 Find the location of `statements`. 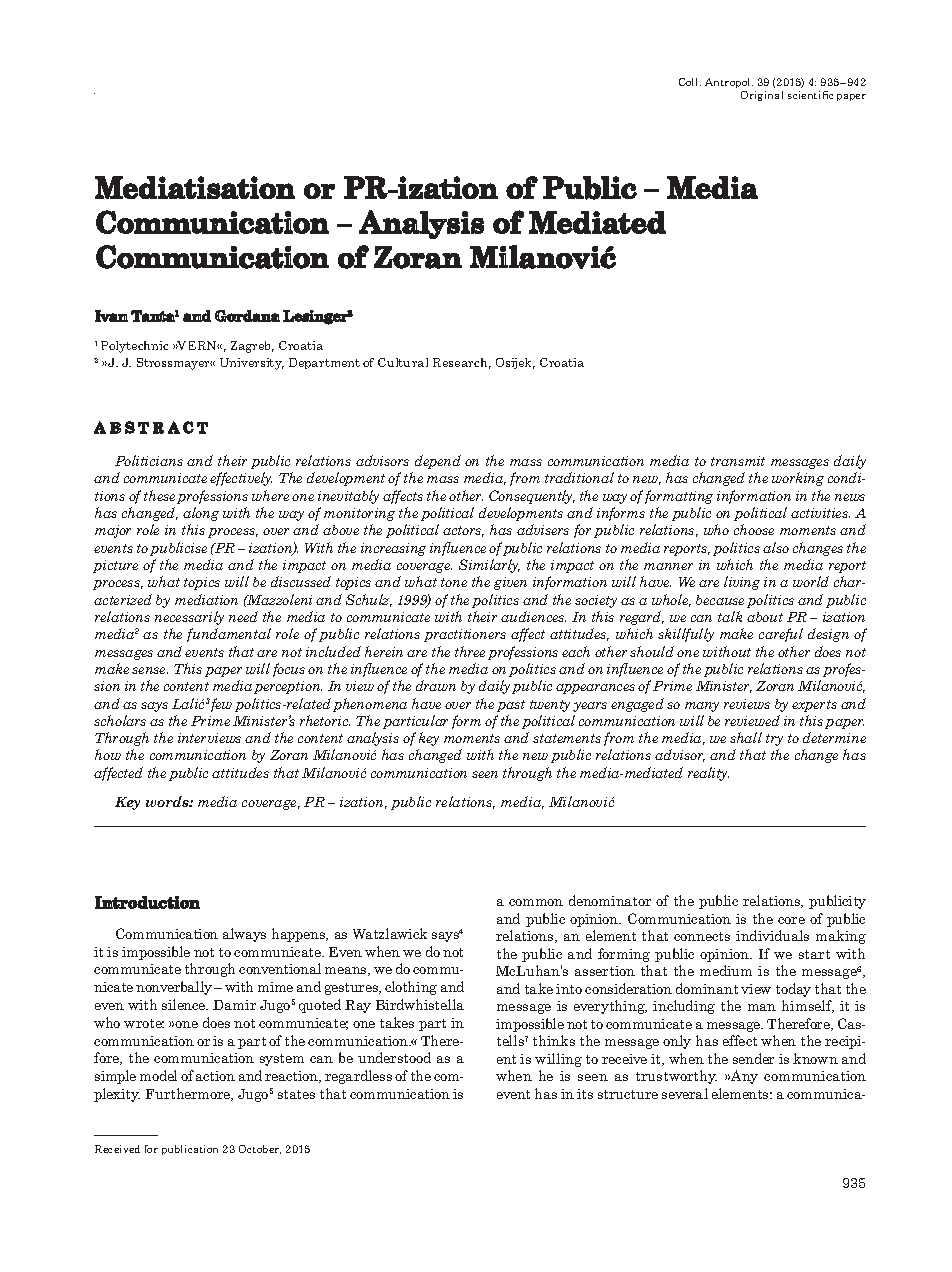

statements is located at coordinates (567, 738).
